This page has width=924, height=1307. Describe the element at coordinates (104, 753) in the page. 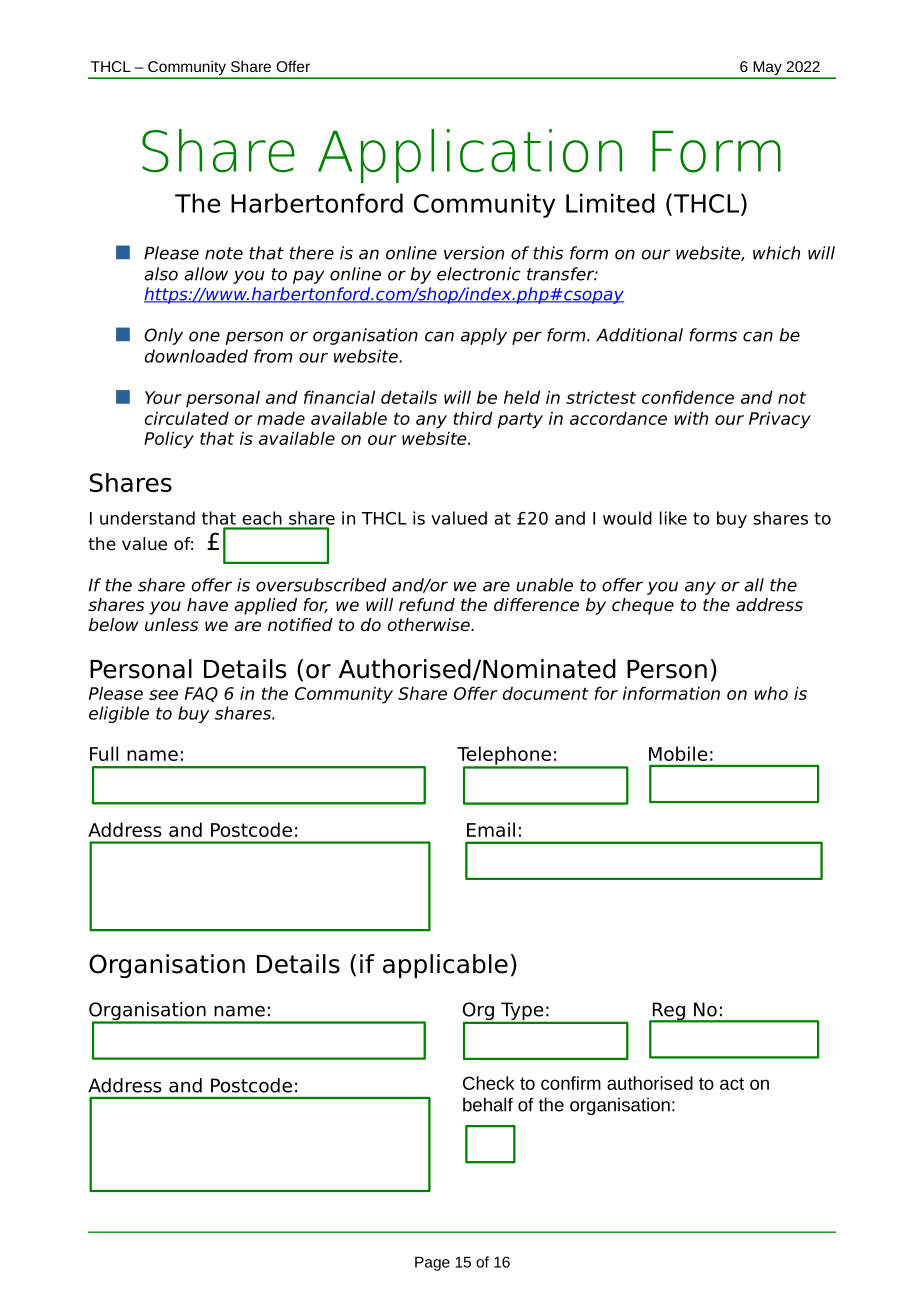

I see `Full` at that location.
